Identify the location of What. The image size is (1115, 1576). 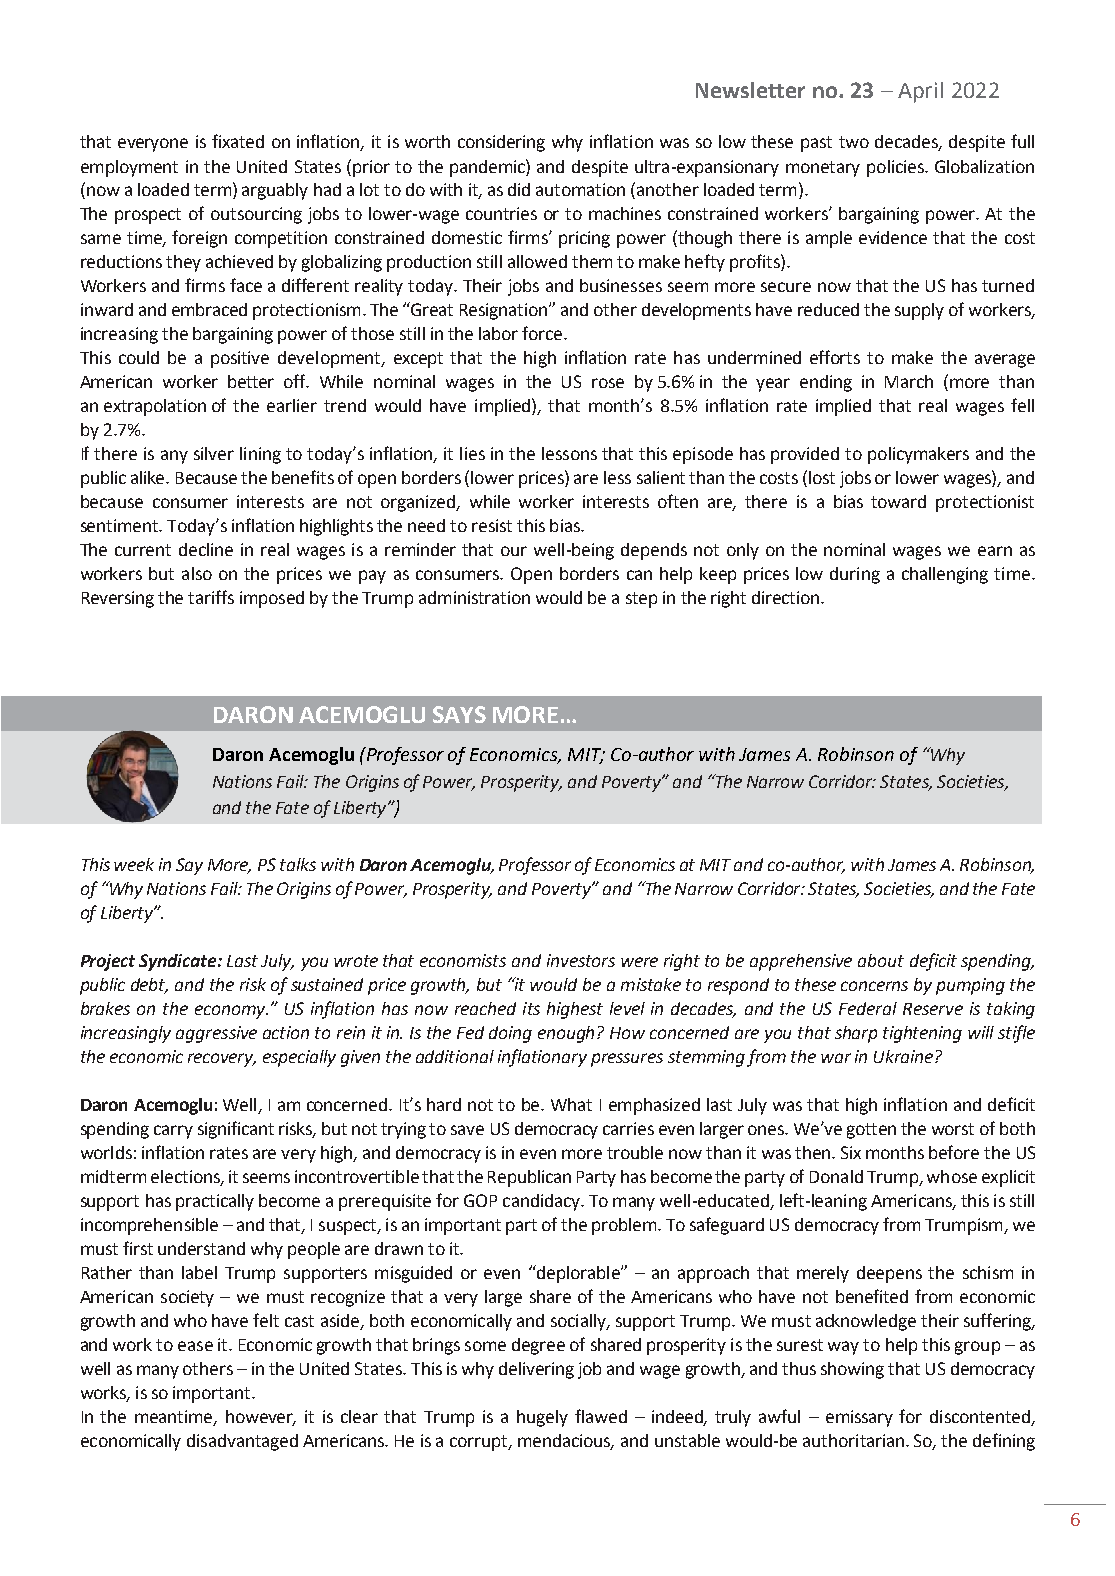
(571, 1104).
